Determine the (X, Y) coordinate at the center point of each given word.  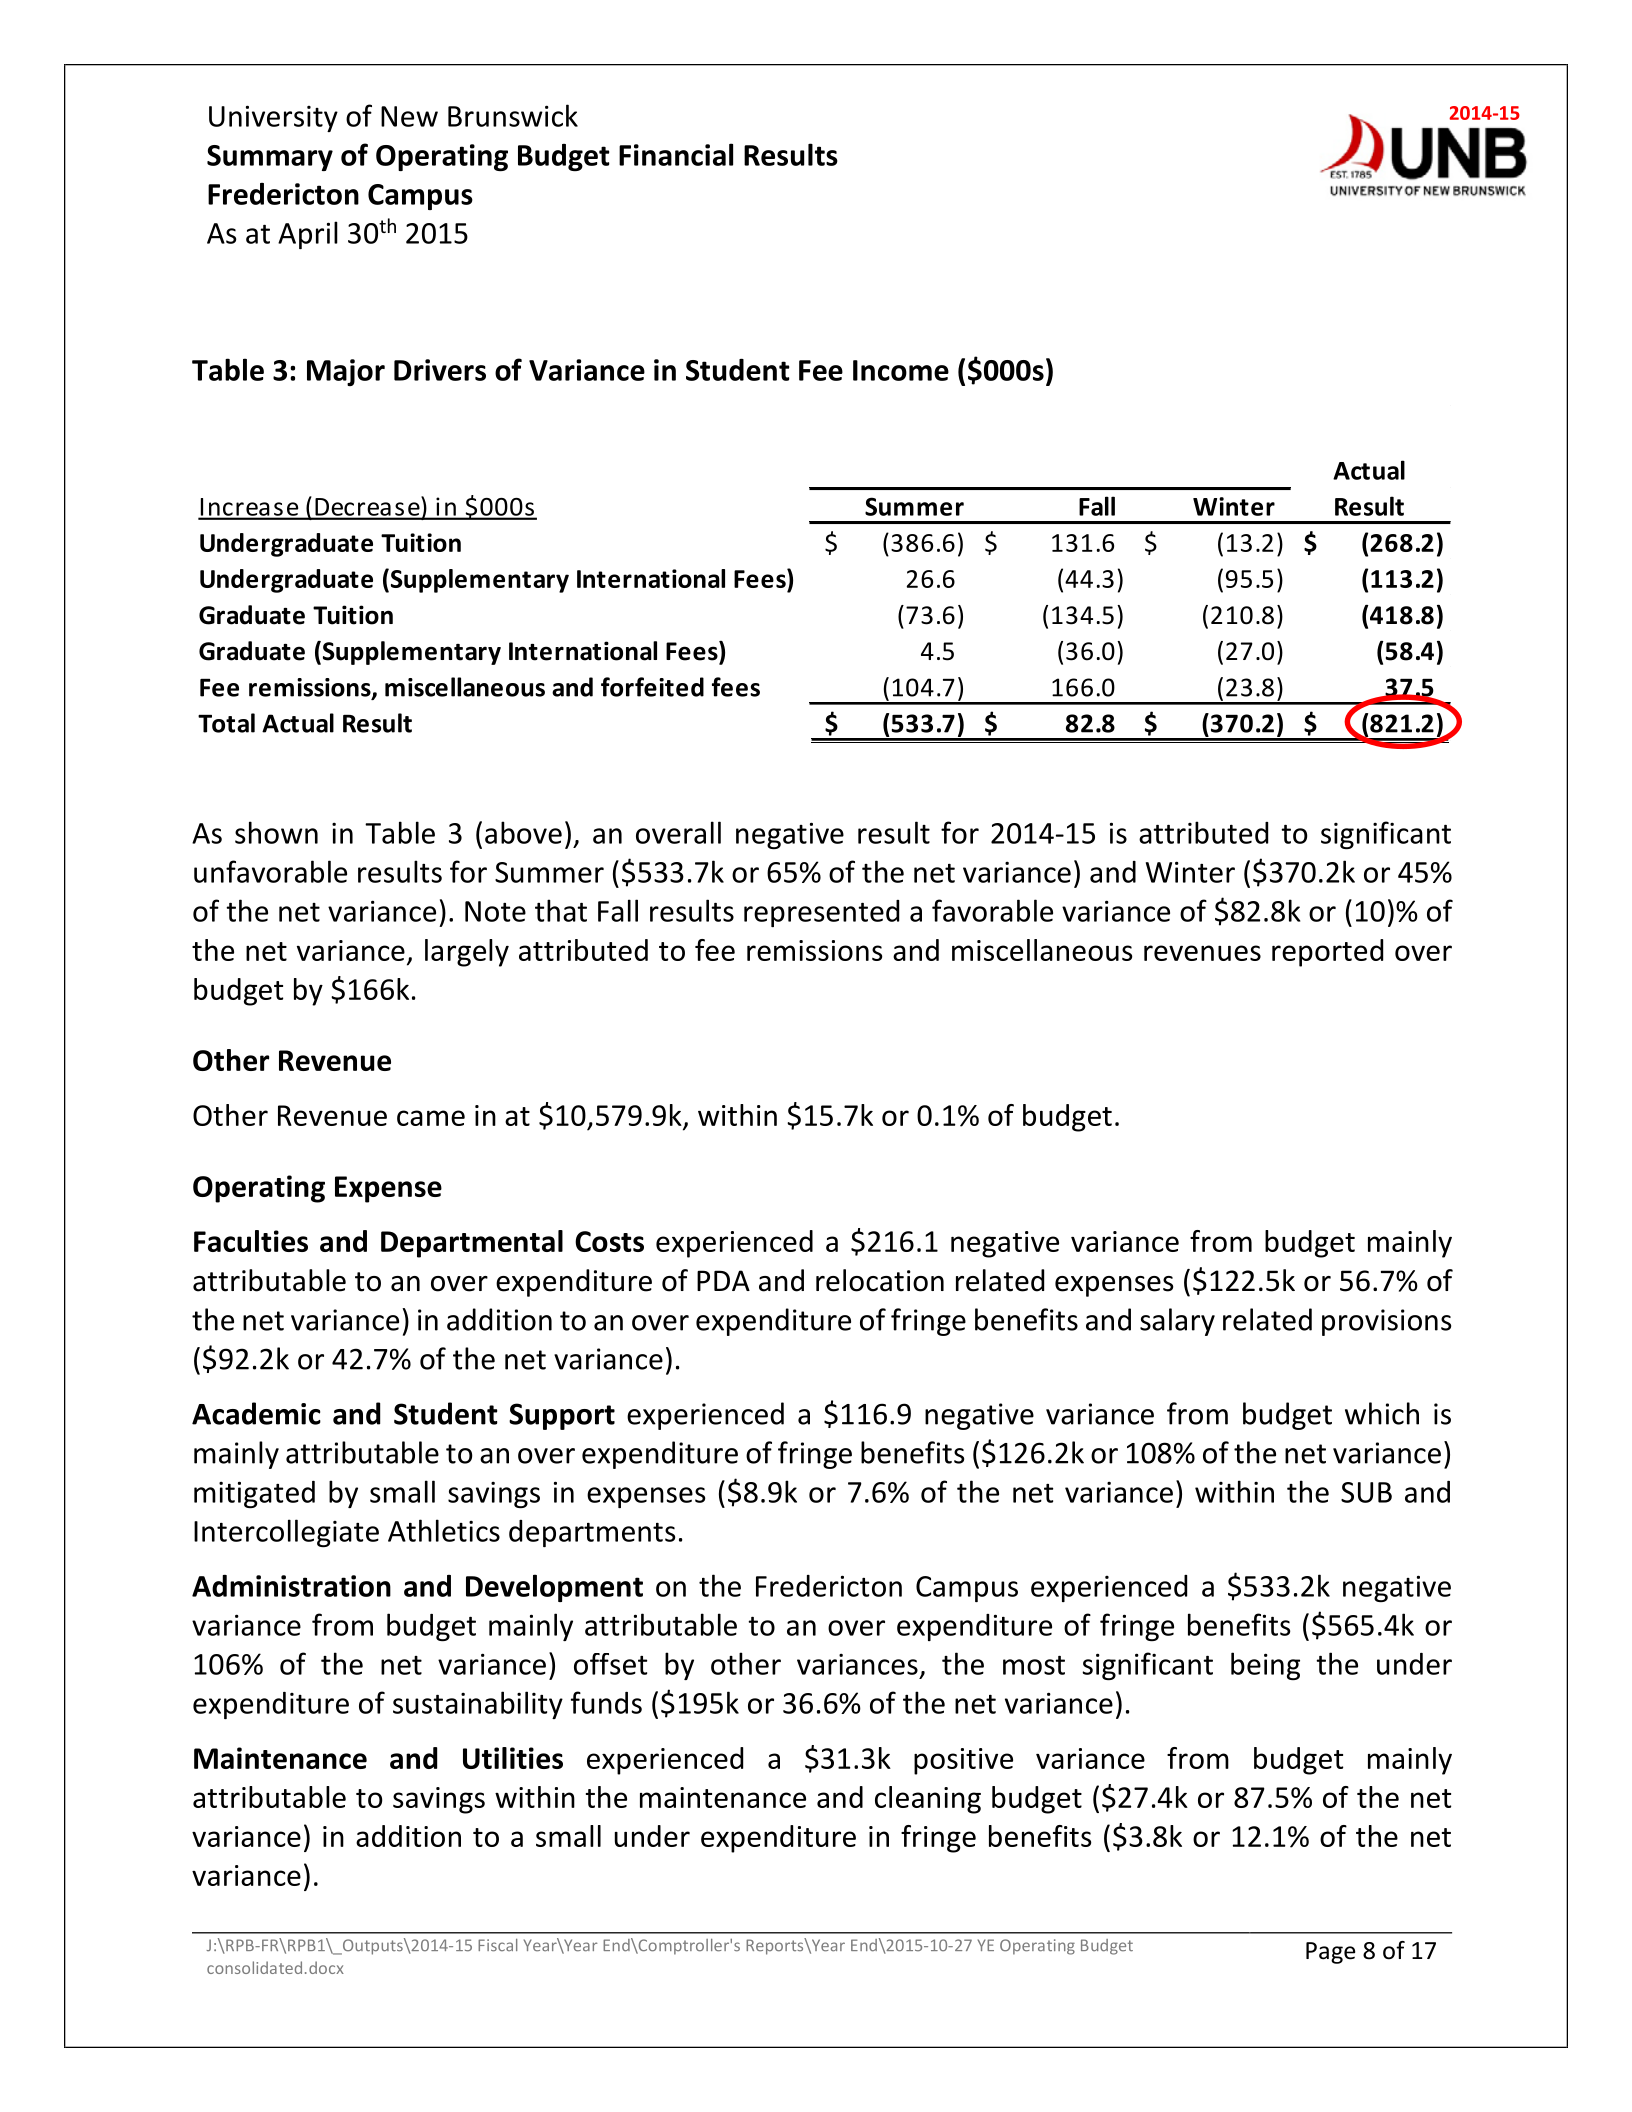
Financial (676, 154)
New (409, 116)
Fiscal (497, 1945)
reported (1327, 953)
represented (821, 913)
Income (901, 370)
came (431, 1118)
